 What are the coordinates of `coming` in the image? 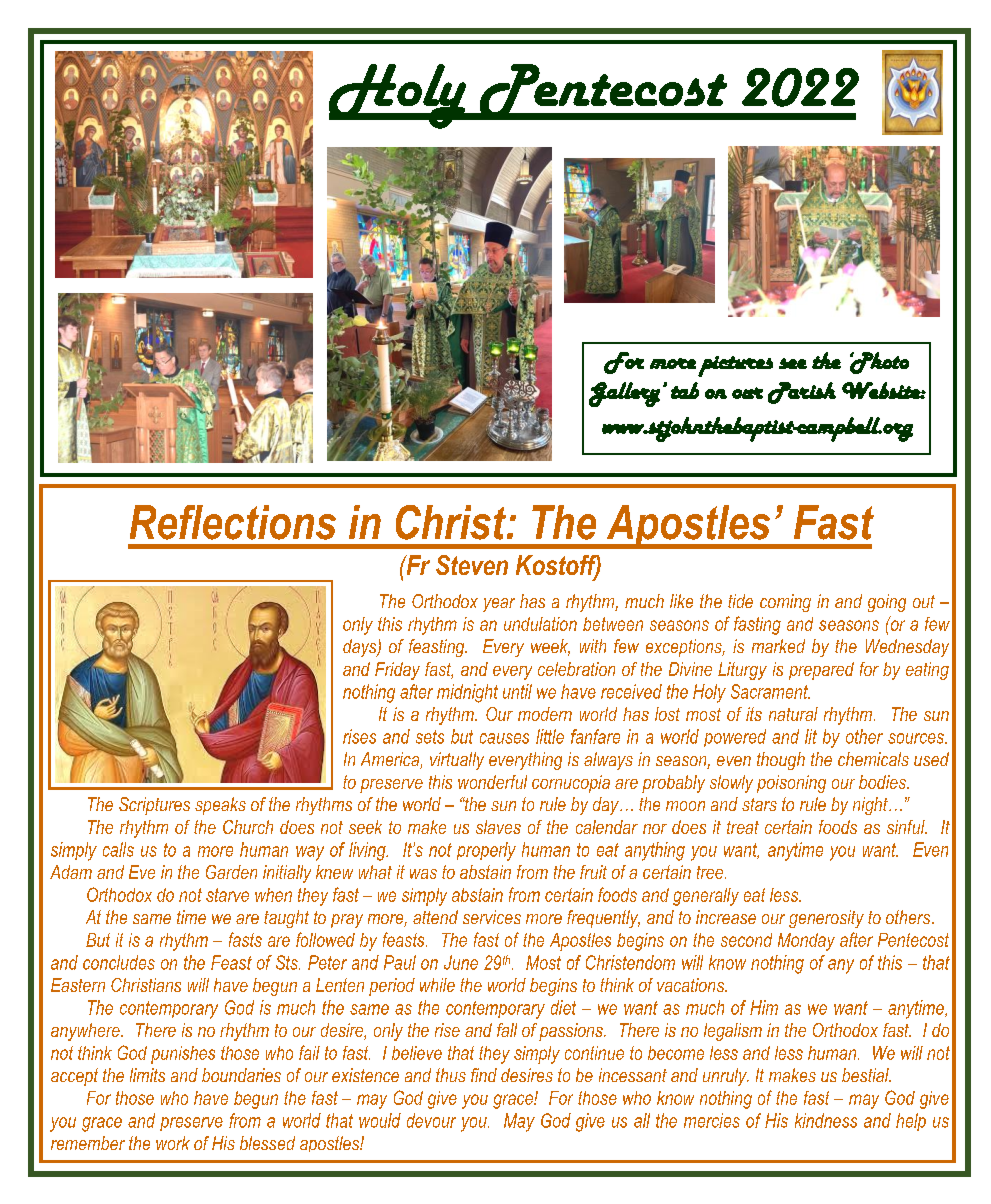 It's located at (785, 603).
